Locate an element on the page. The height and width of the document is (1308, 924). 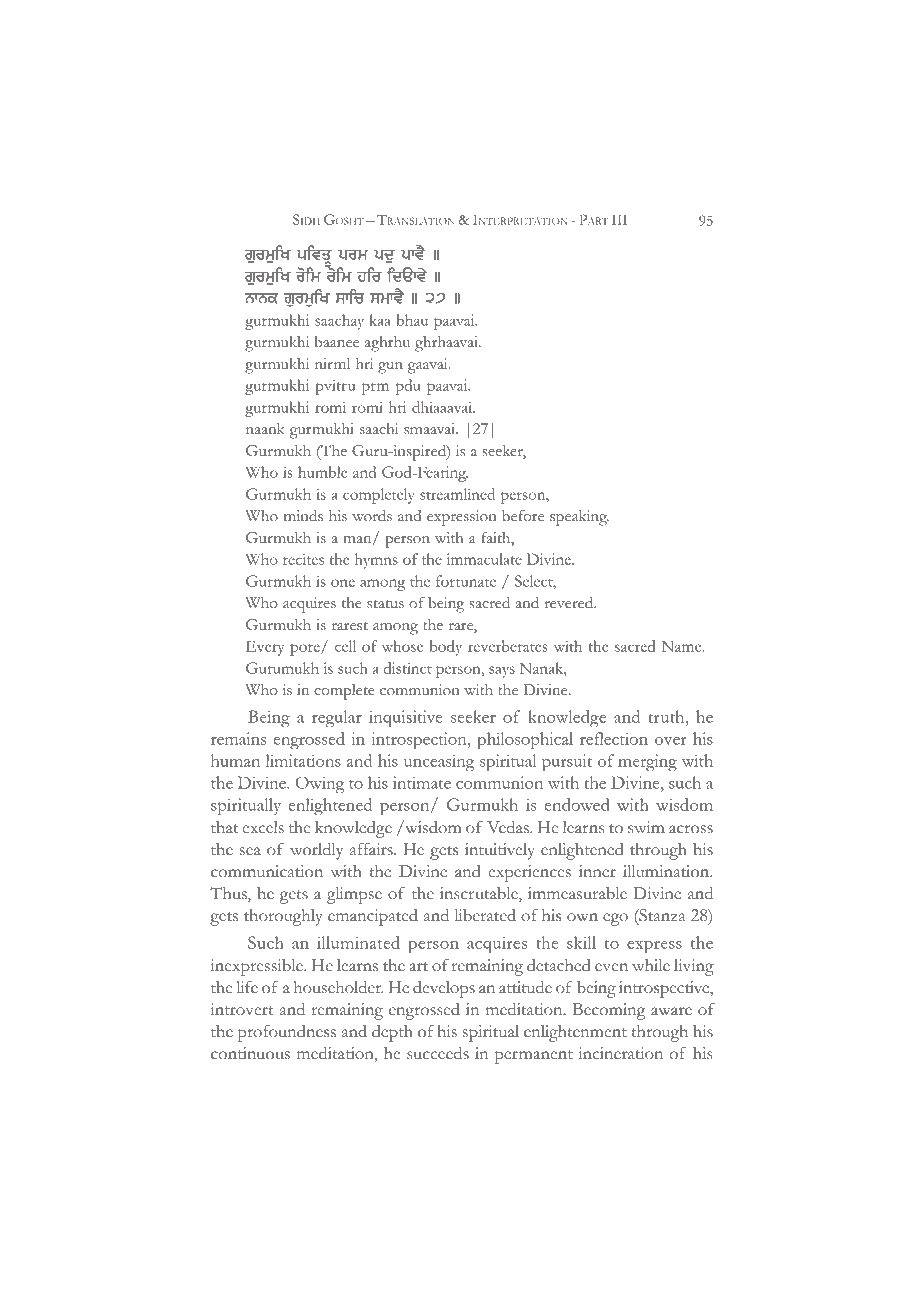
streamlined is located at coordinates (457, 494).
